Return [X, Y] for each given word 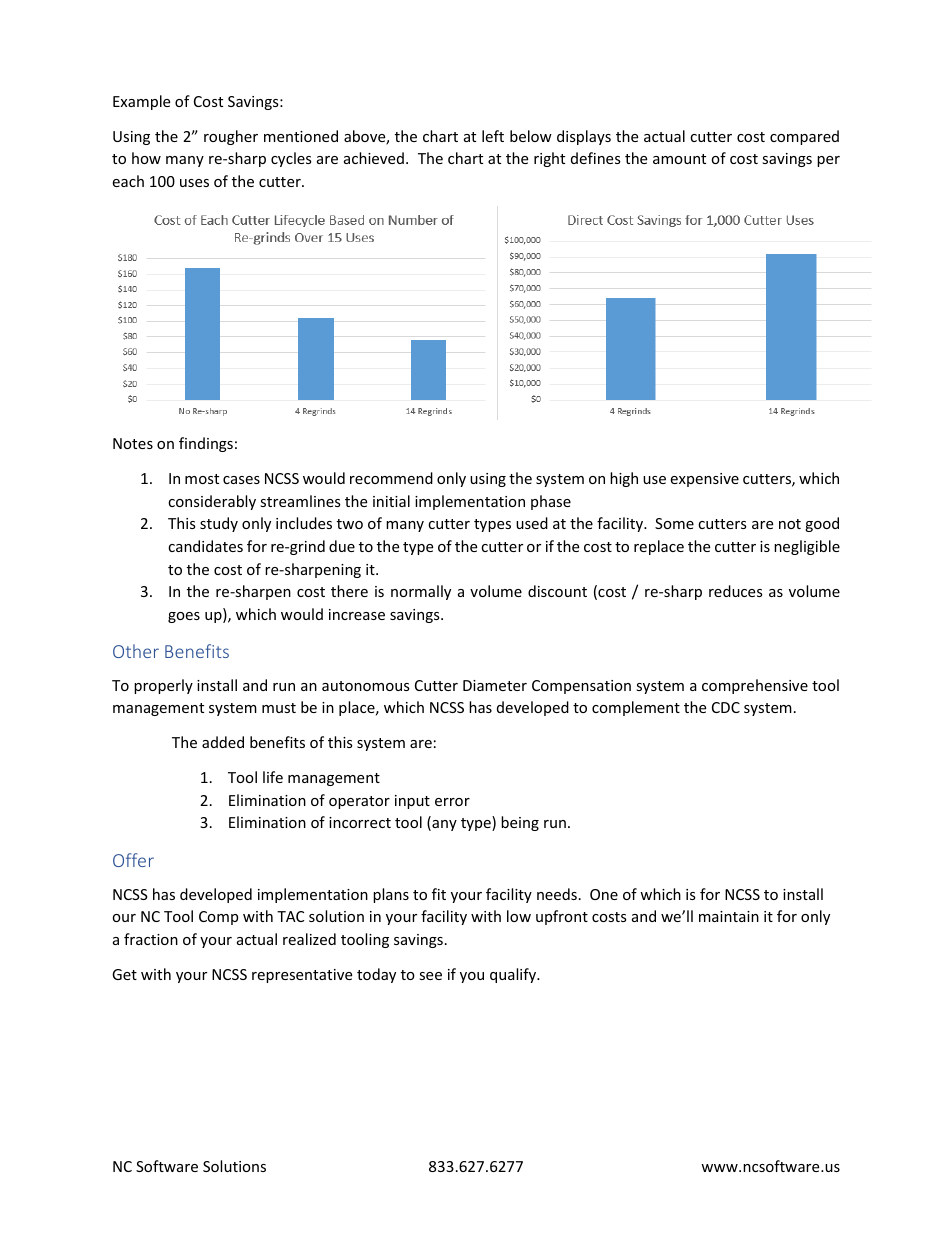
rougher [231, 137]
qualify [514, 975]
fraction [151, 939]
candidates [205, 546]
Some [674, 523]
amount [679, 159]
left [493, 136]
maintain [729, 916]
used [532, 523]
